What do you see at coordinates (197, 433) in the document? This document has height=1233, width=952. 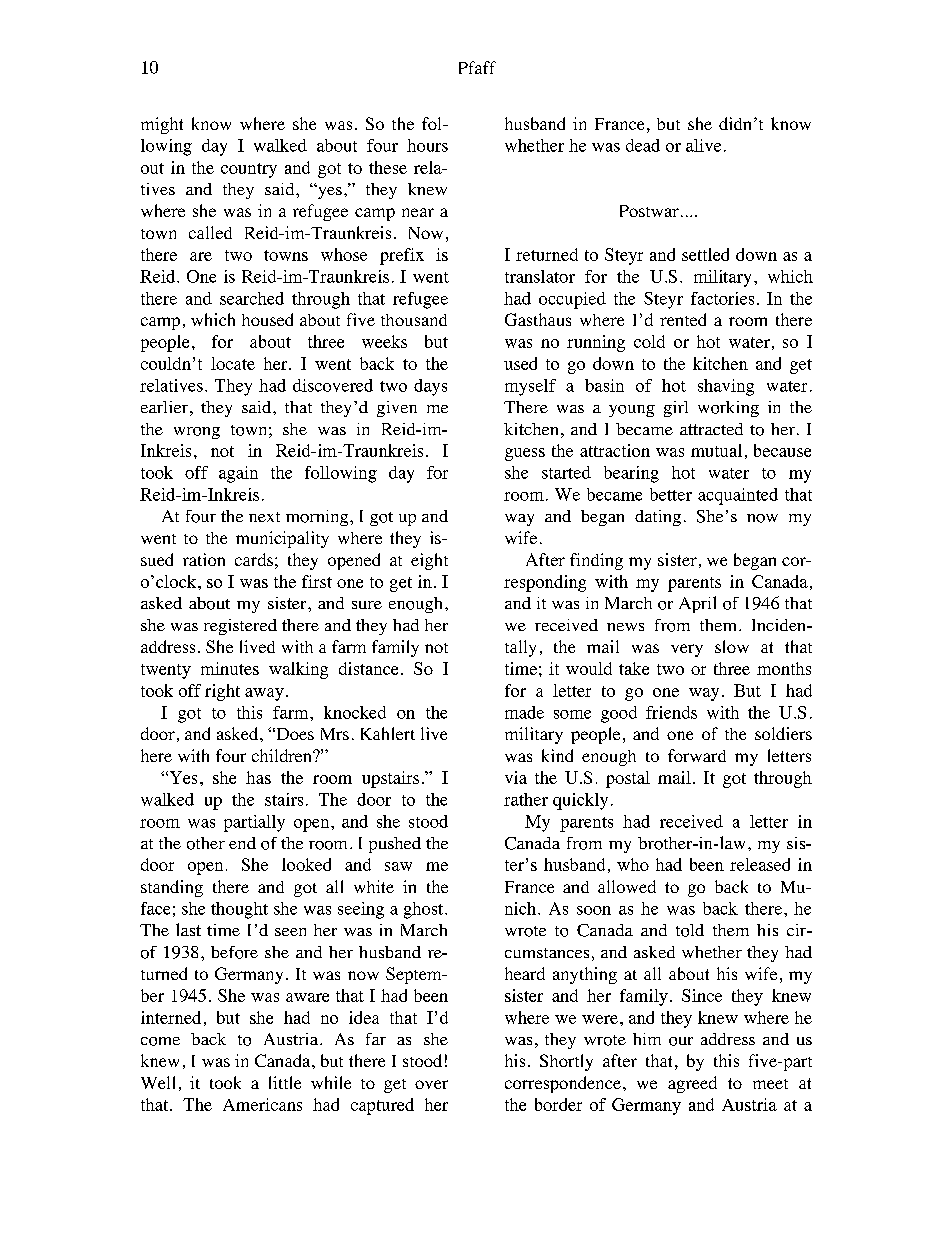 I see `wrong` at bounding box center [197, 433].
